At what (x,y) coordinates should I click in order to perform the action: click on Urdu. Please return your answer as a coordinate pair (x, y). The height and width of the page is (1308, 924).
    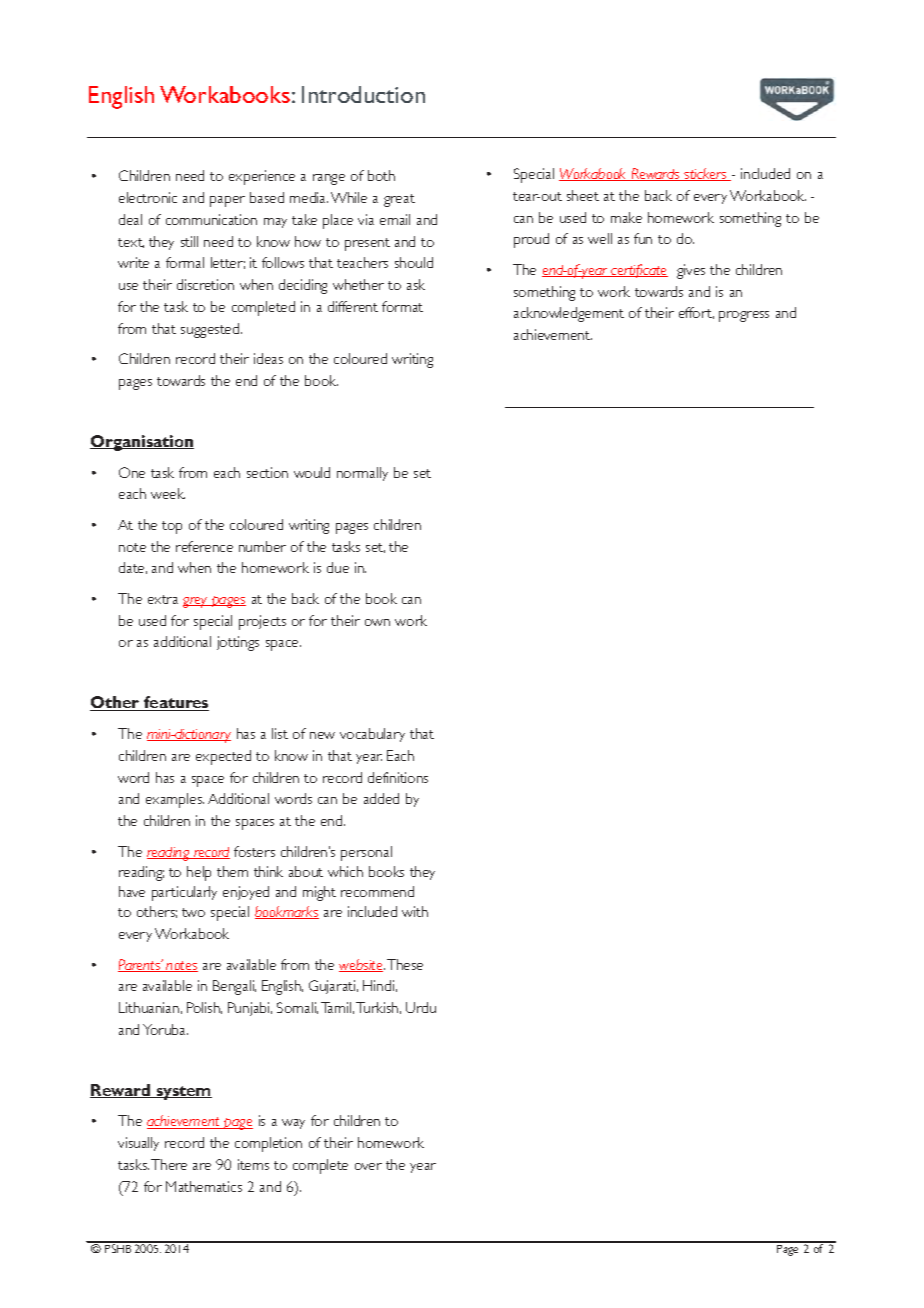
    Looking at the image, I should click on (421, 1007).
